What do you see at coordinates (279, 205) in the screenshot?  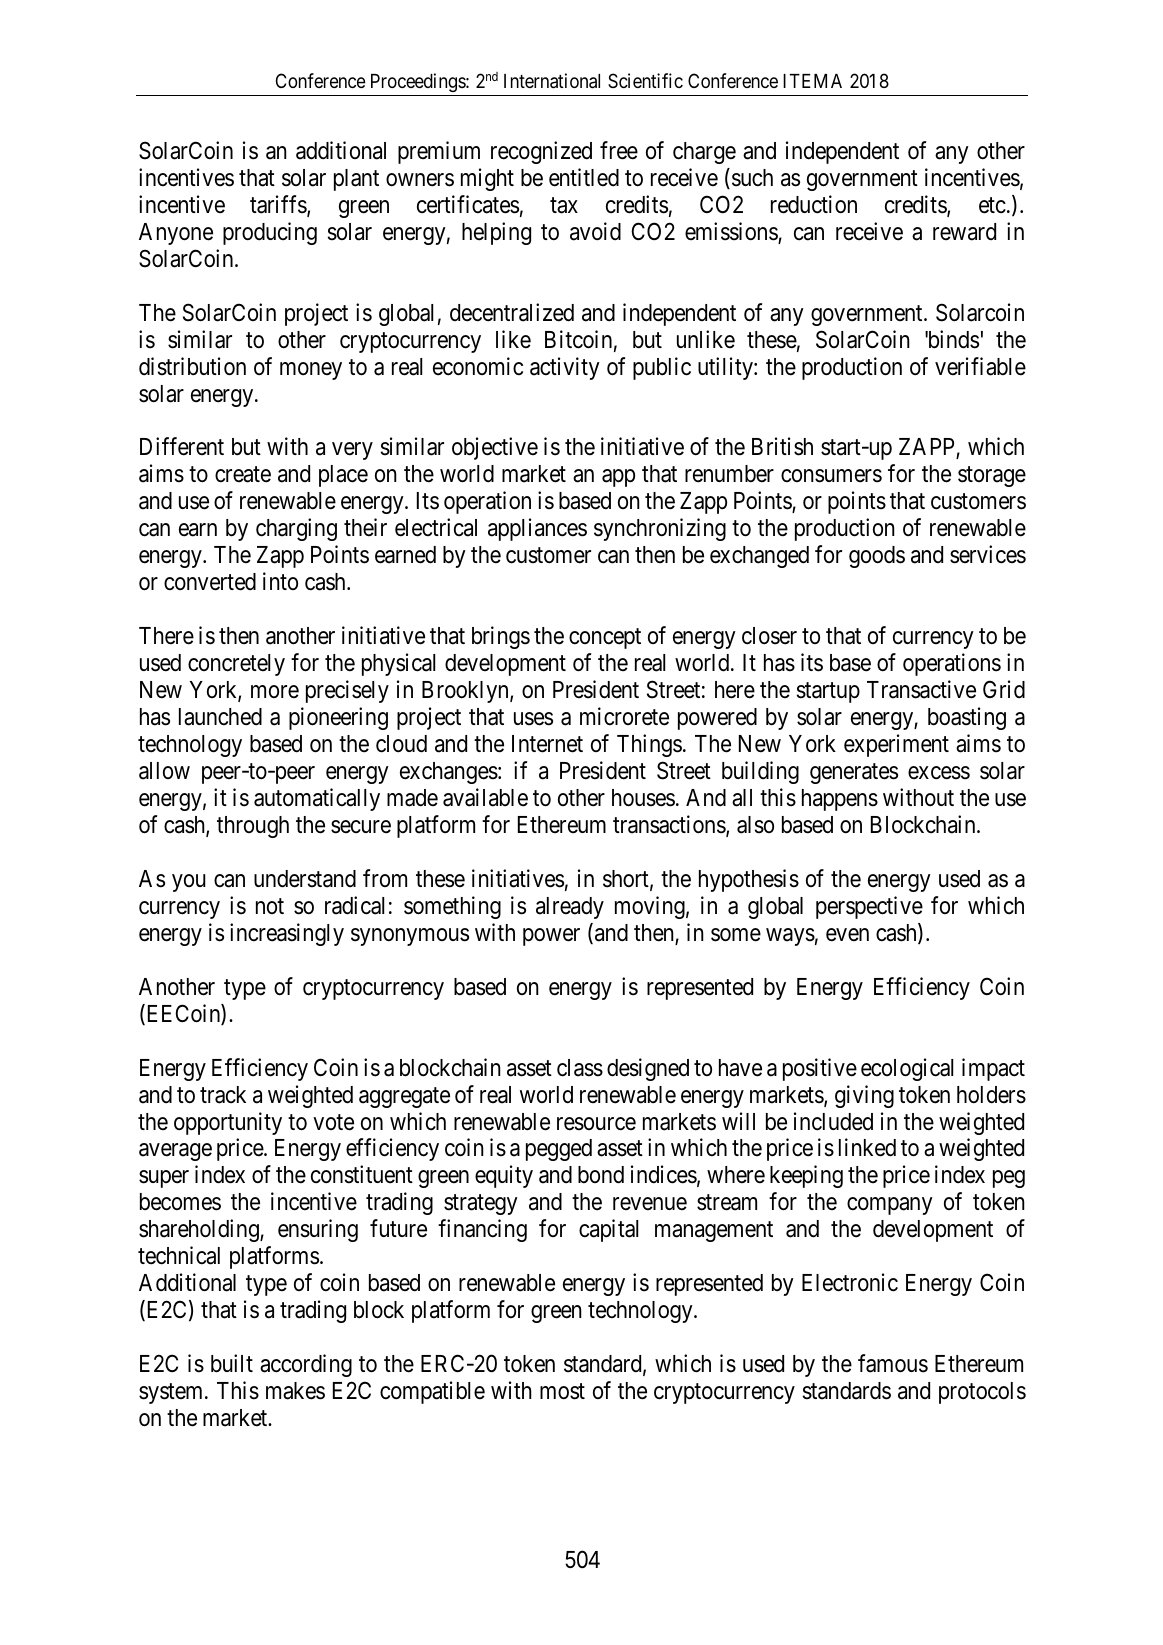 I see `tariffs` at bounding box center [279, 205].
